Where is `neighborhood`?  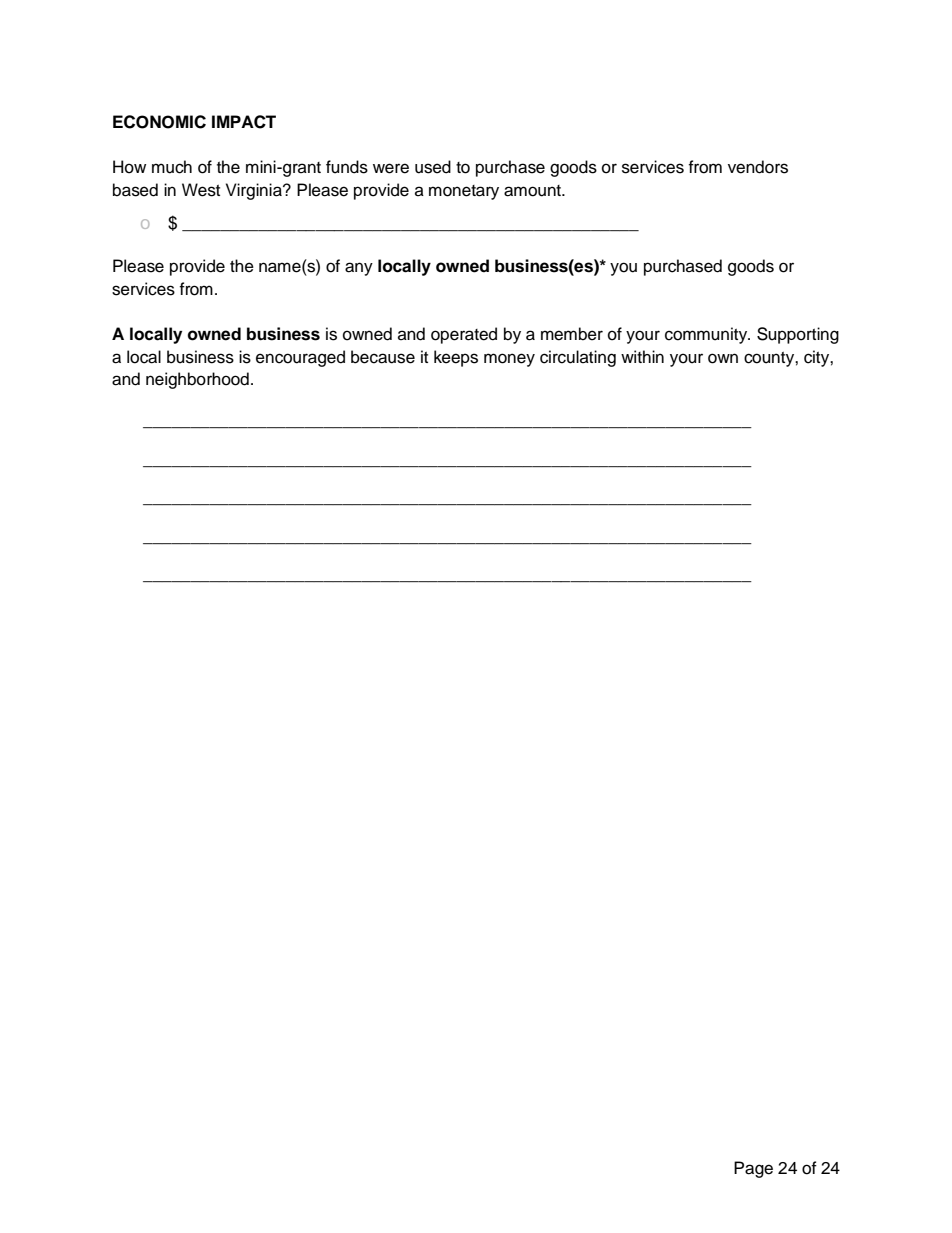 neighborhood is located at coordinates (197, 380).
